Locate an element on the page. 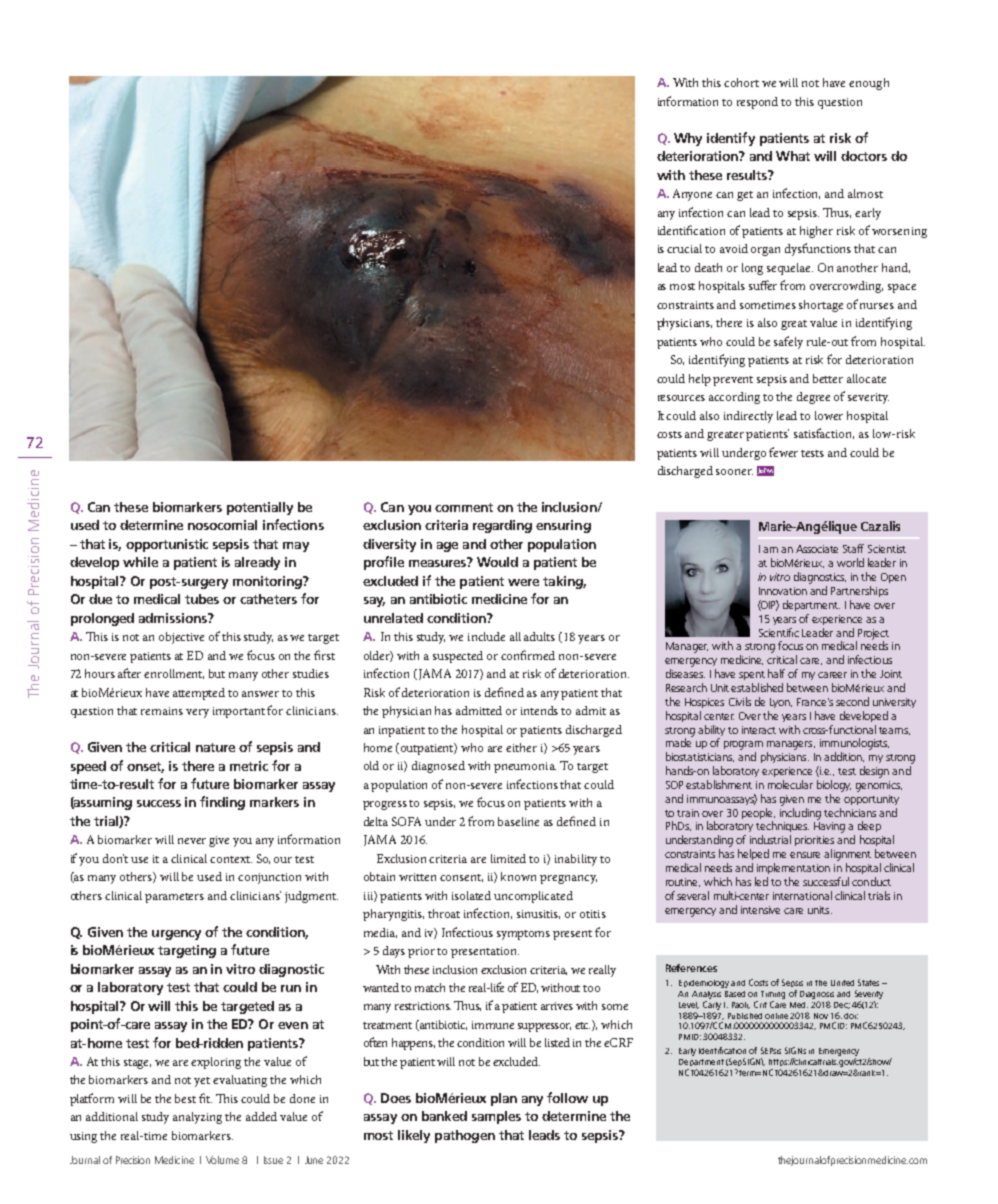 This image has height=1204, width=998. onset is located at coordinates (145, 767).
